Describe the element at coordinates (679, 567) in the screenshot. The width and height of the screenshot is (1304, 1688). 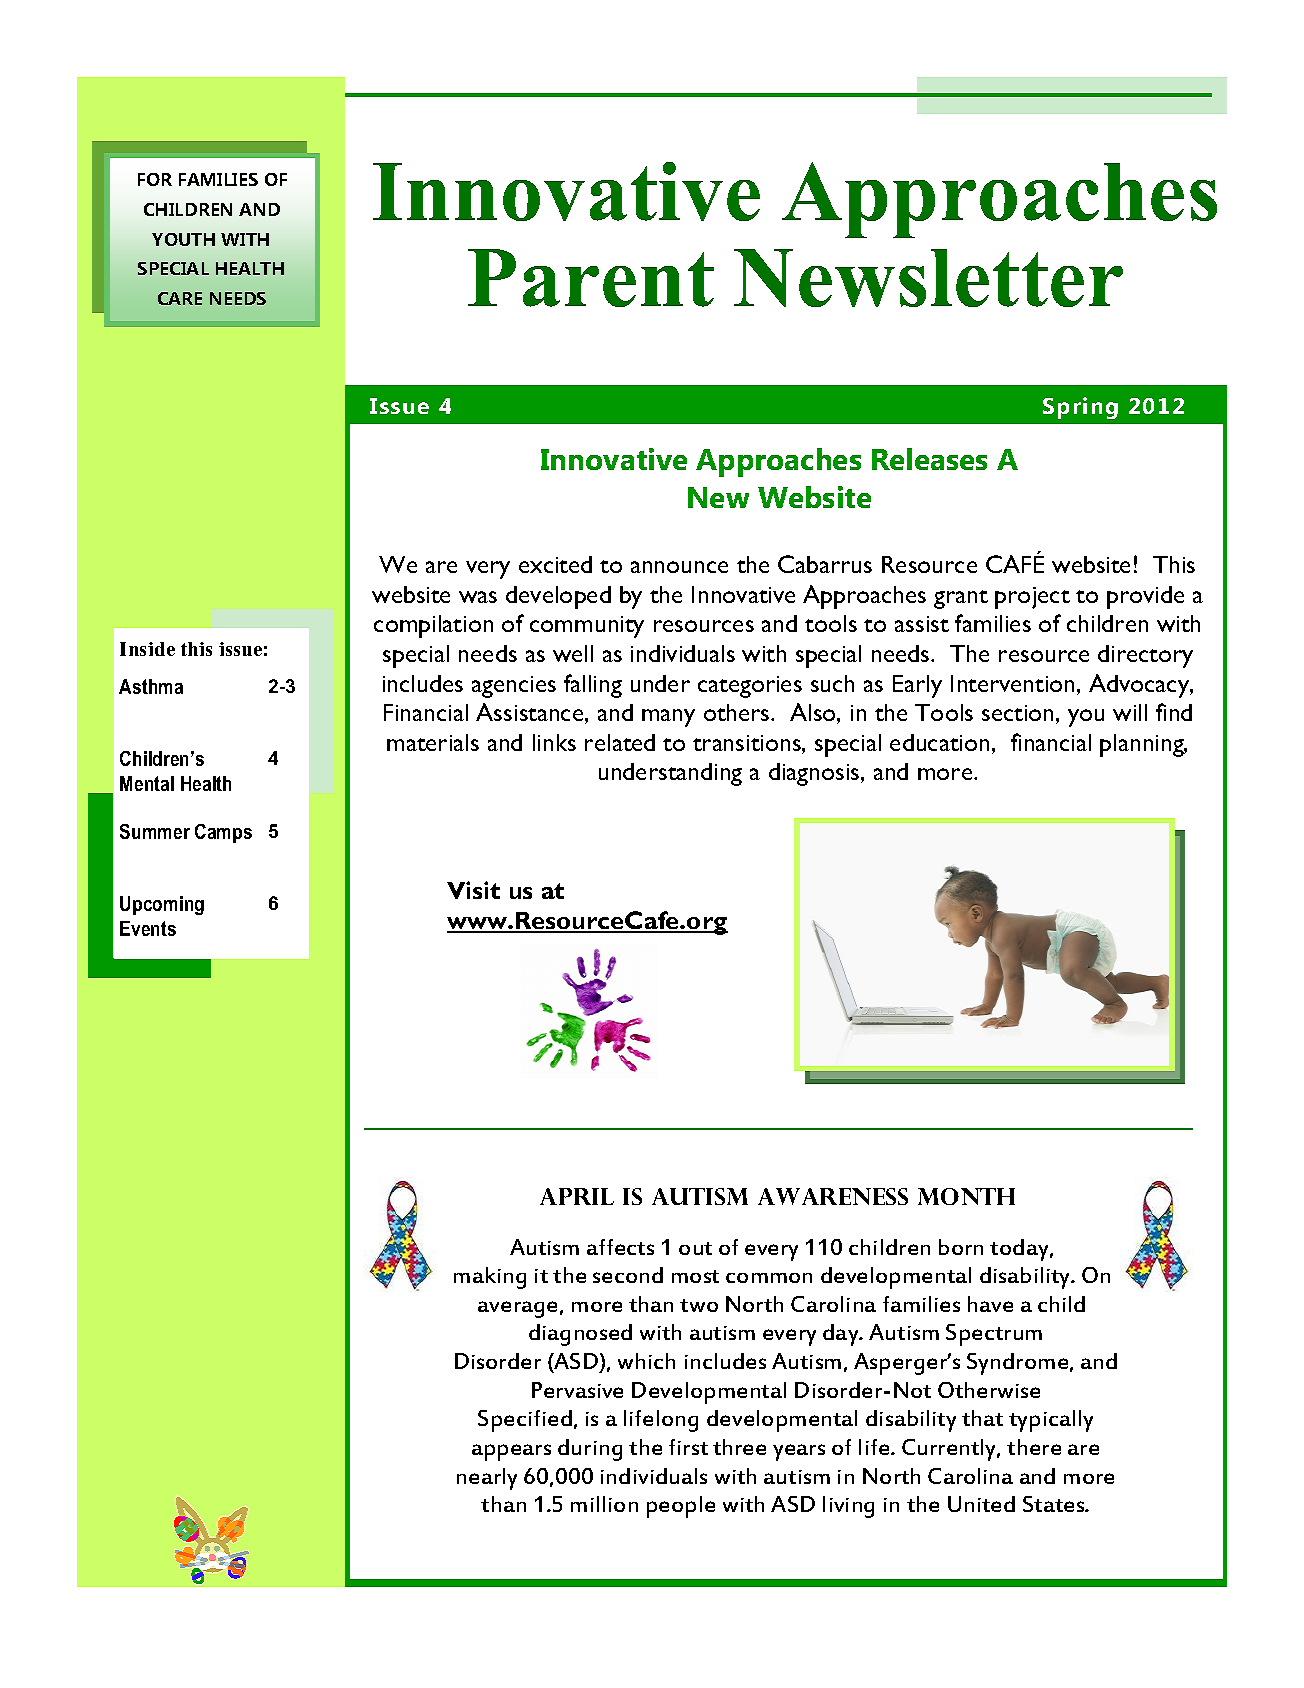
I see `announce` at that location.
